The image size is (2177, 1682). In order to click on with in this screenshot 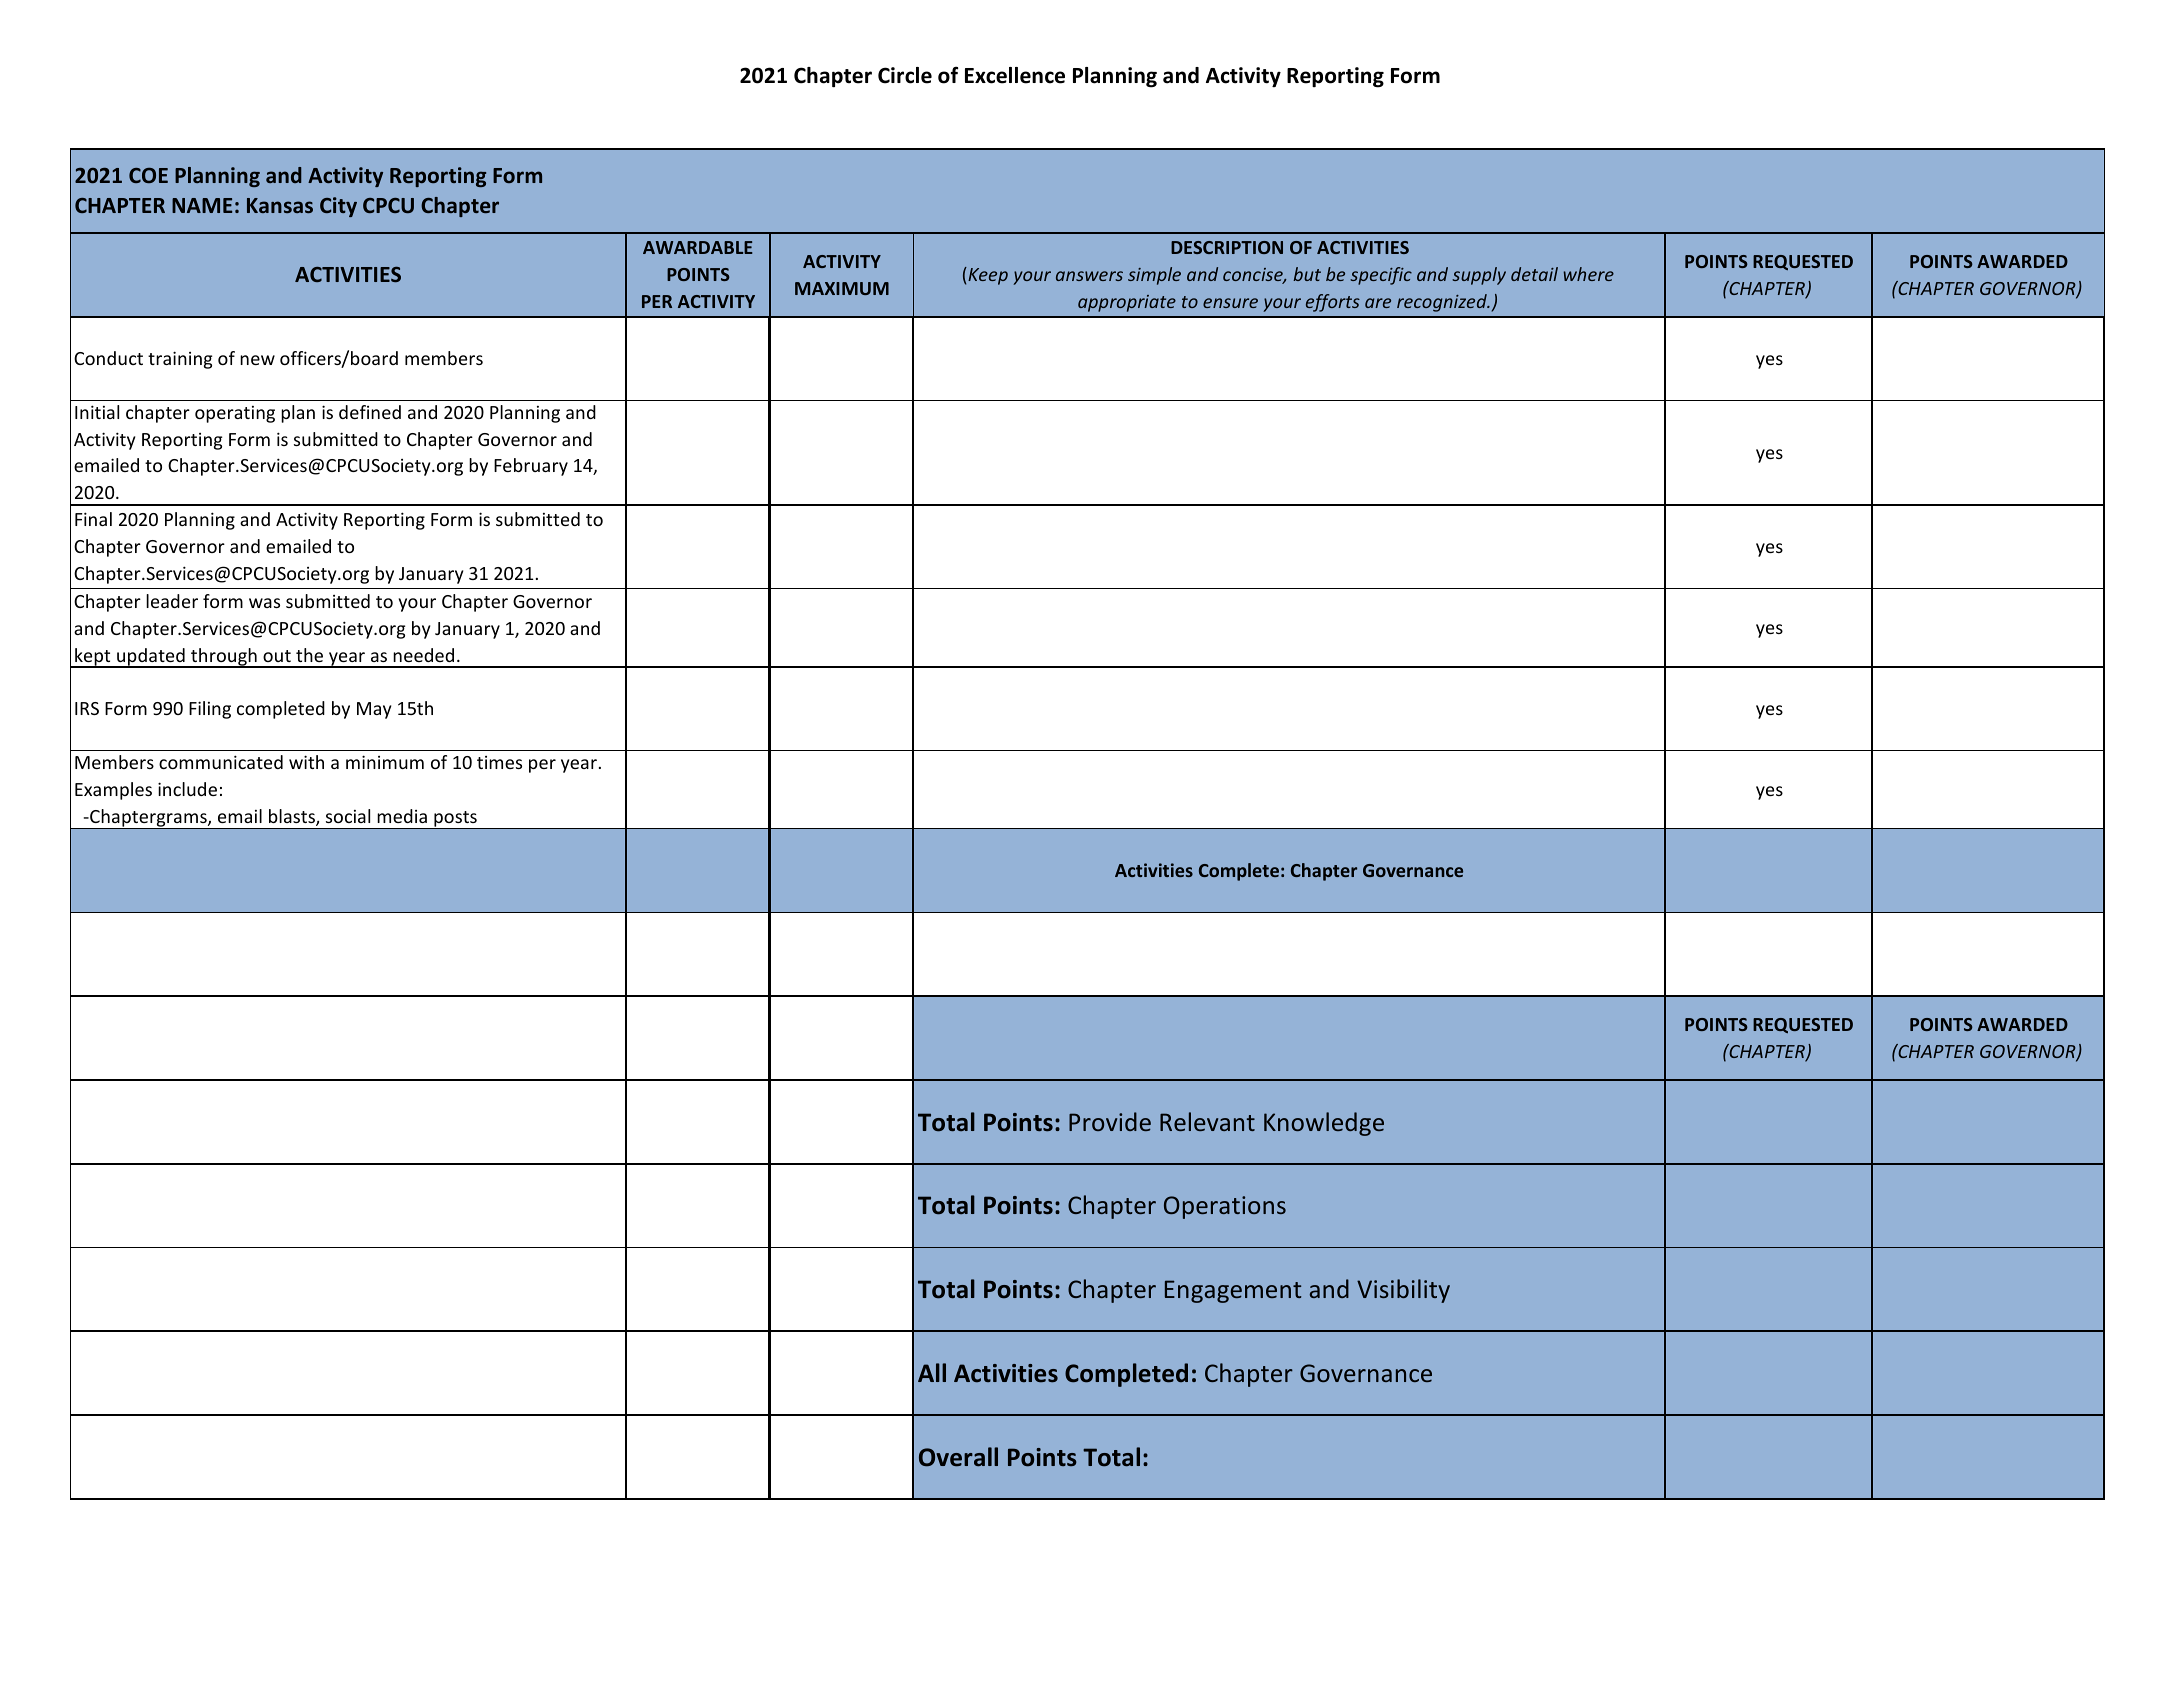, I will do `click(306, 762)`.
